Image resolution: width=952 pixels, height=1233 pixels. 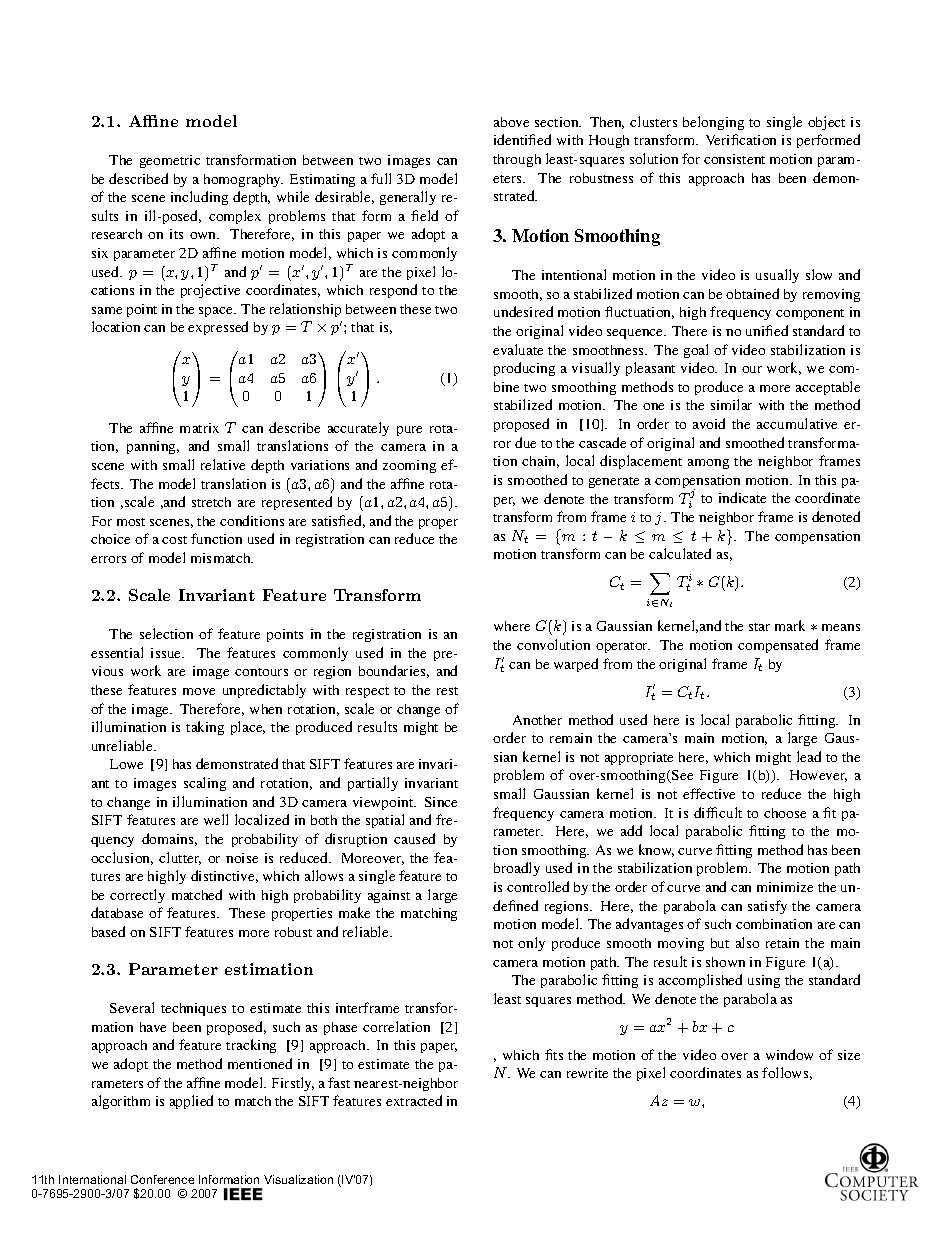 I want to click on through, so click(x=517, y=160).
